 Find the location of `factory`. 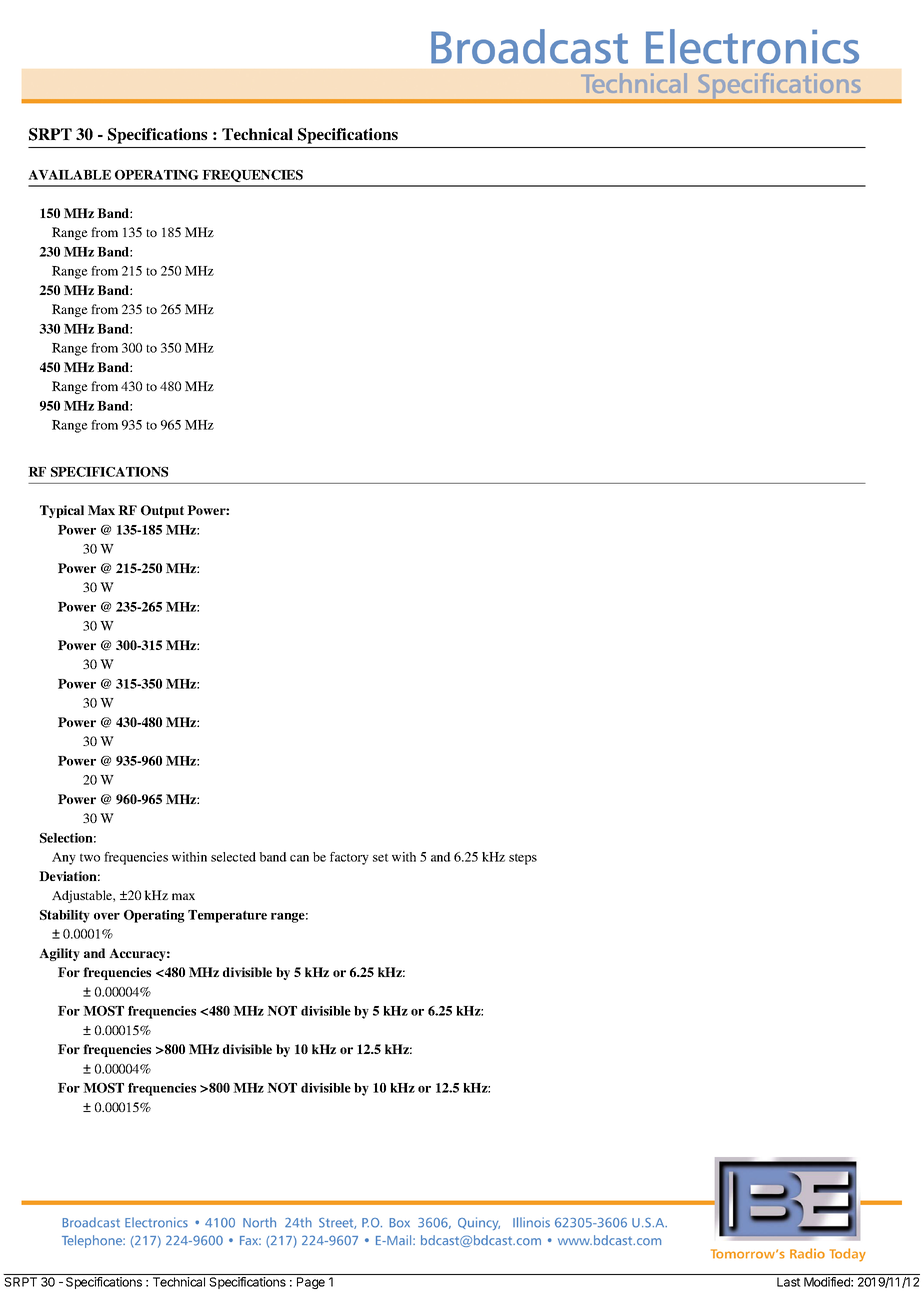

factory is located at coordinates (349, 858).
